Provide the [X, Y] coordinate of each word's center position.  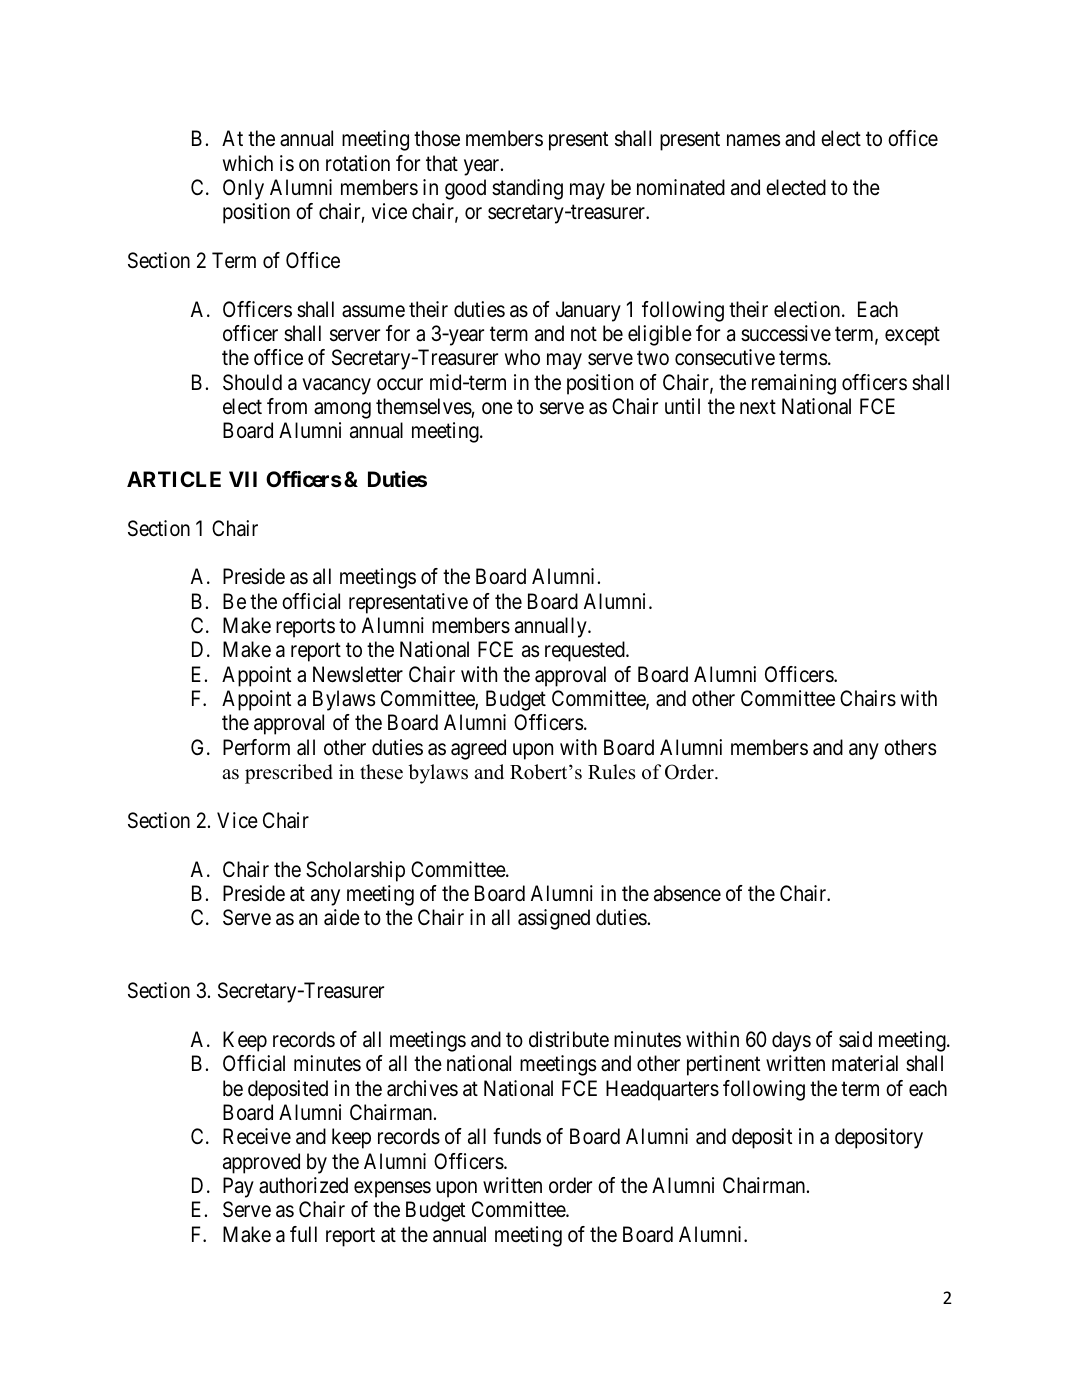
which [248, 163]
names [753, 140]
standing [527, 189]
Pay [238, 1187]
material [865, 1063]
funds [517, 1136]
